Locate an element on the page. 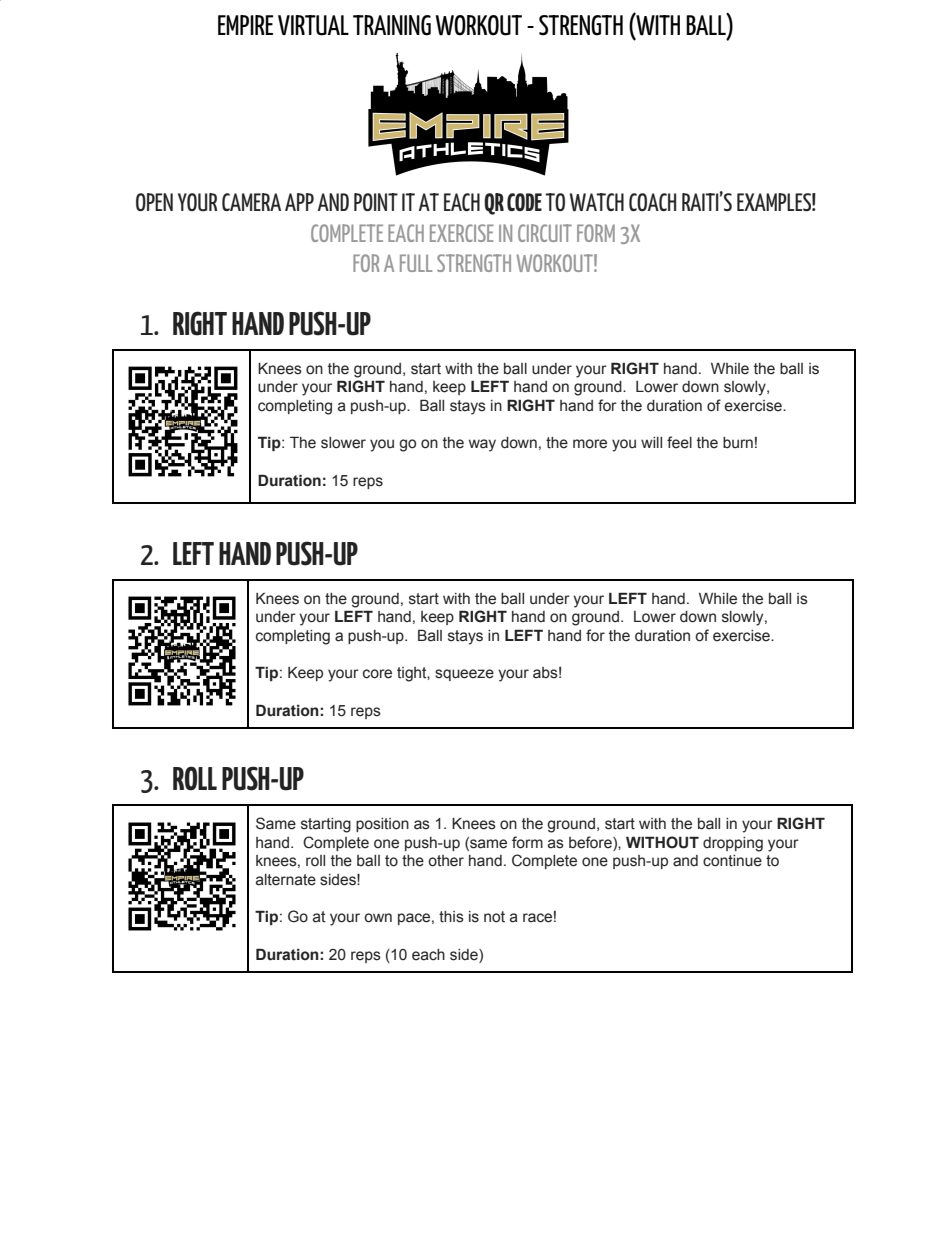  alternate is located at coordinates (286, 880).
